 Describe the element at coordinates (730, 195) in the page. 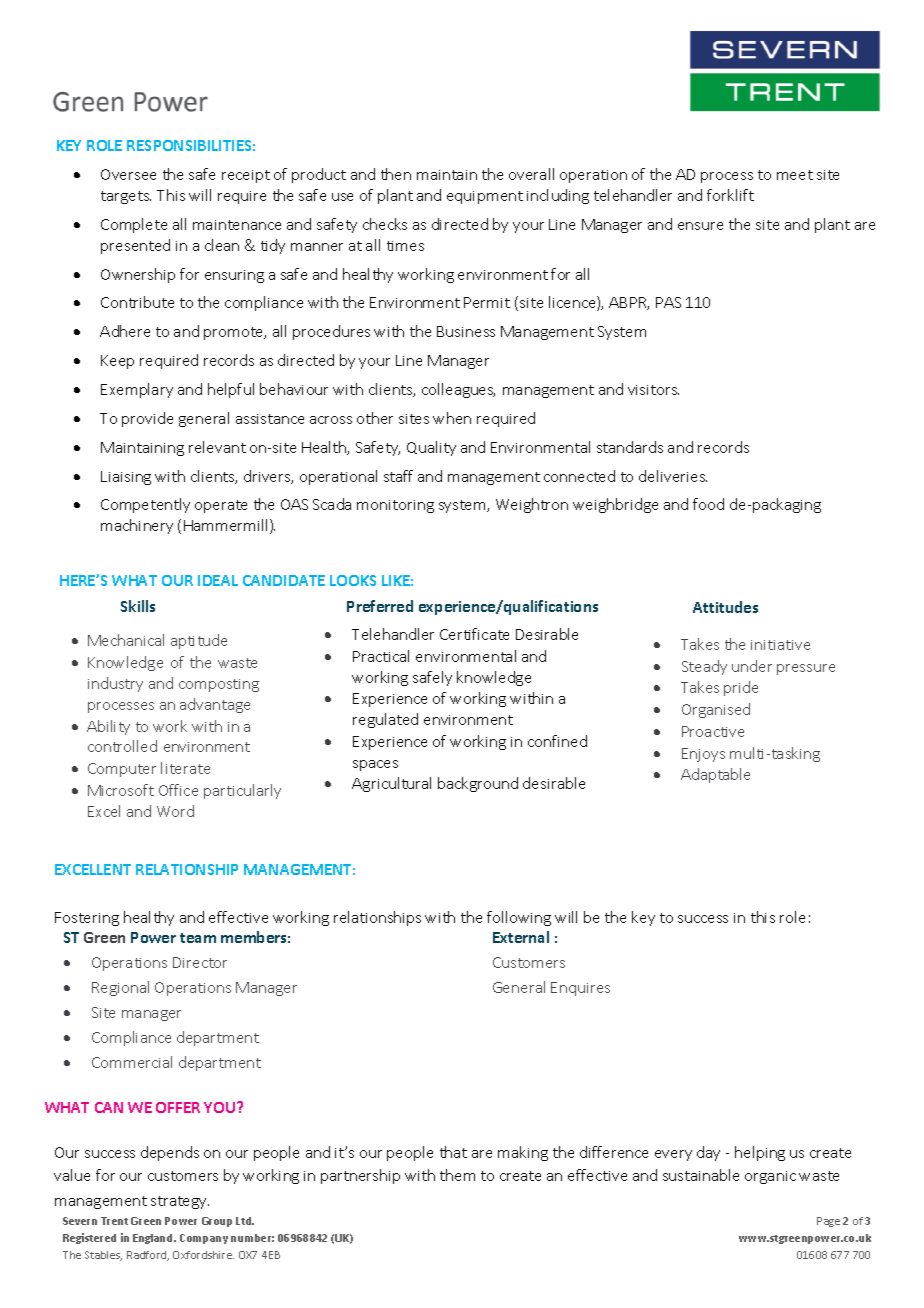

I see `forklift` at that location.
